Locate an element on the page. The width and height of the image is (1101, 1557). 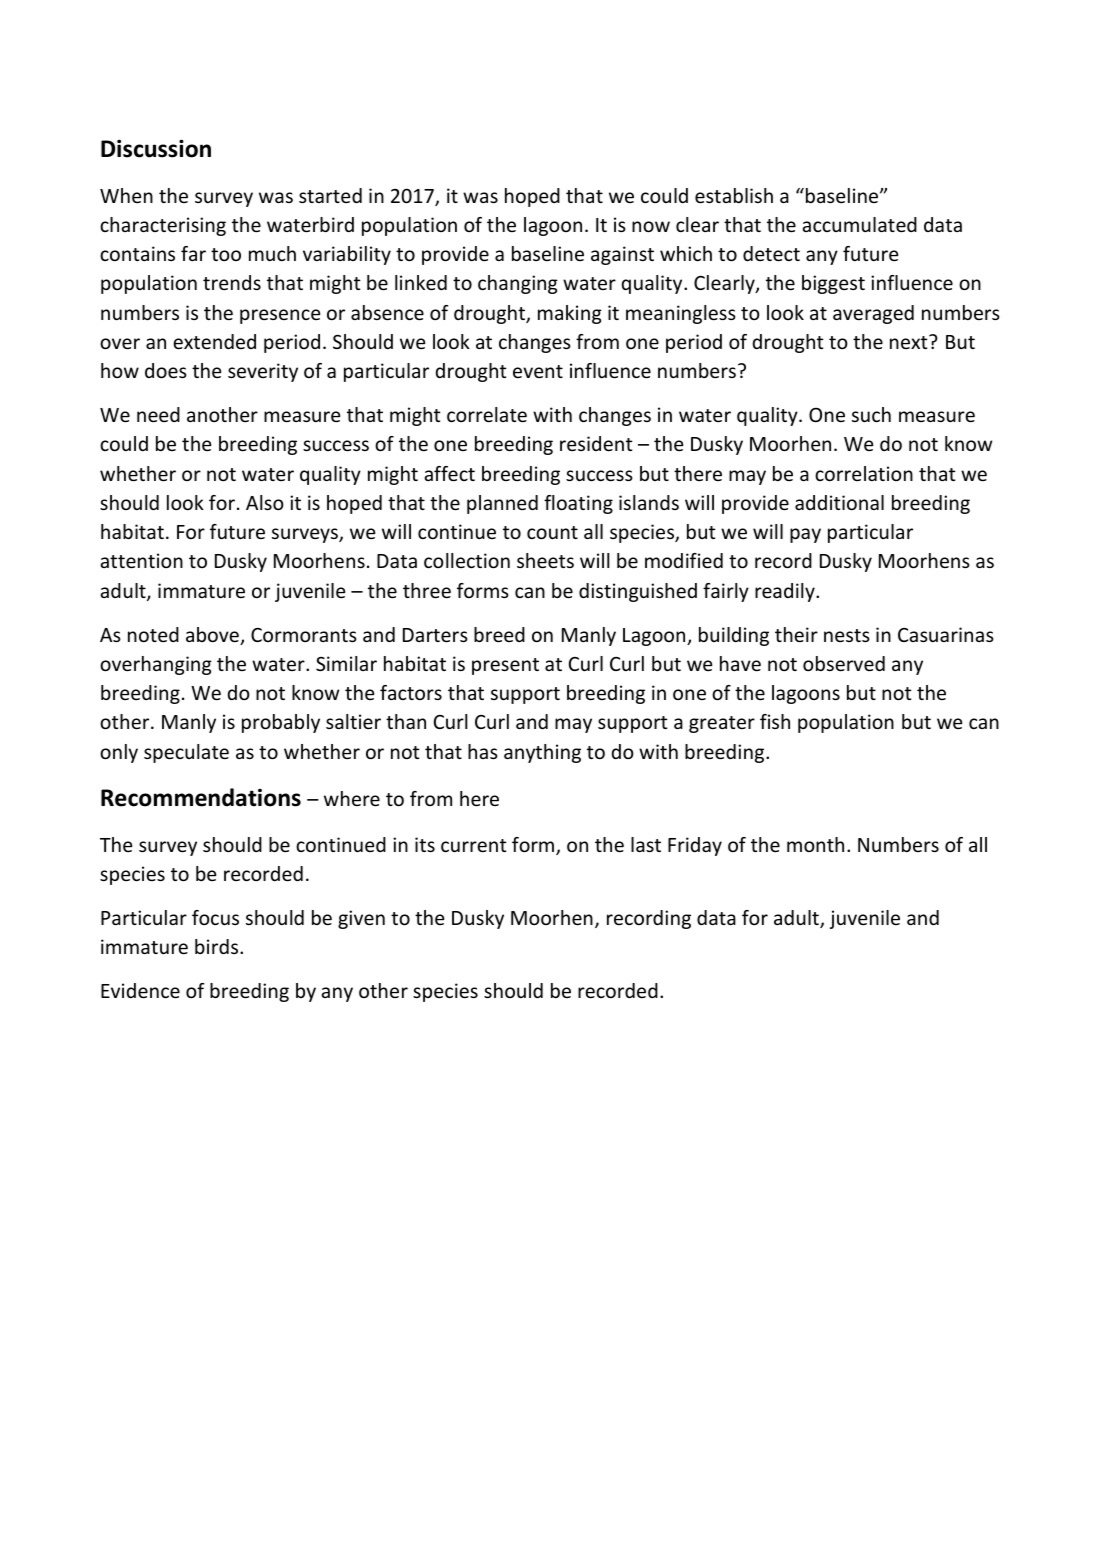
correlate is located at coordinates (487, 414).
